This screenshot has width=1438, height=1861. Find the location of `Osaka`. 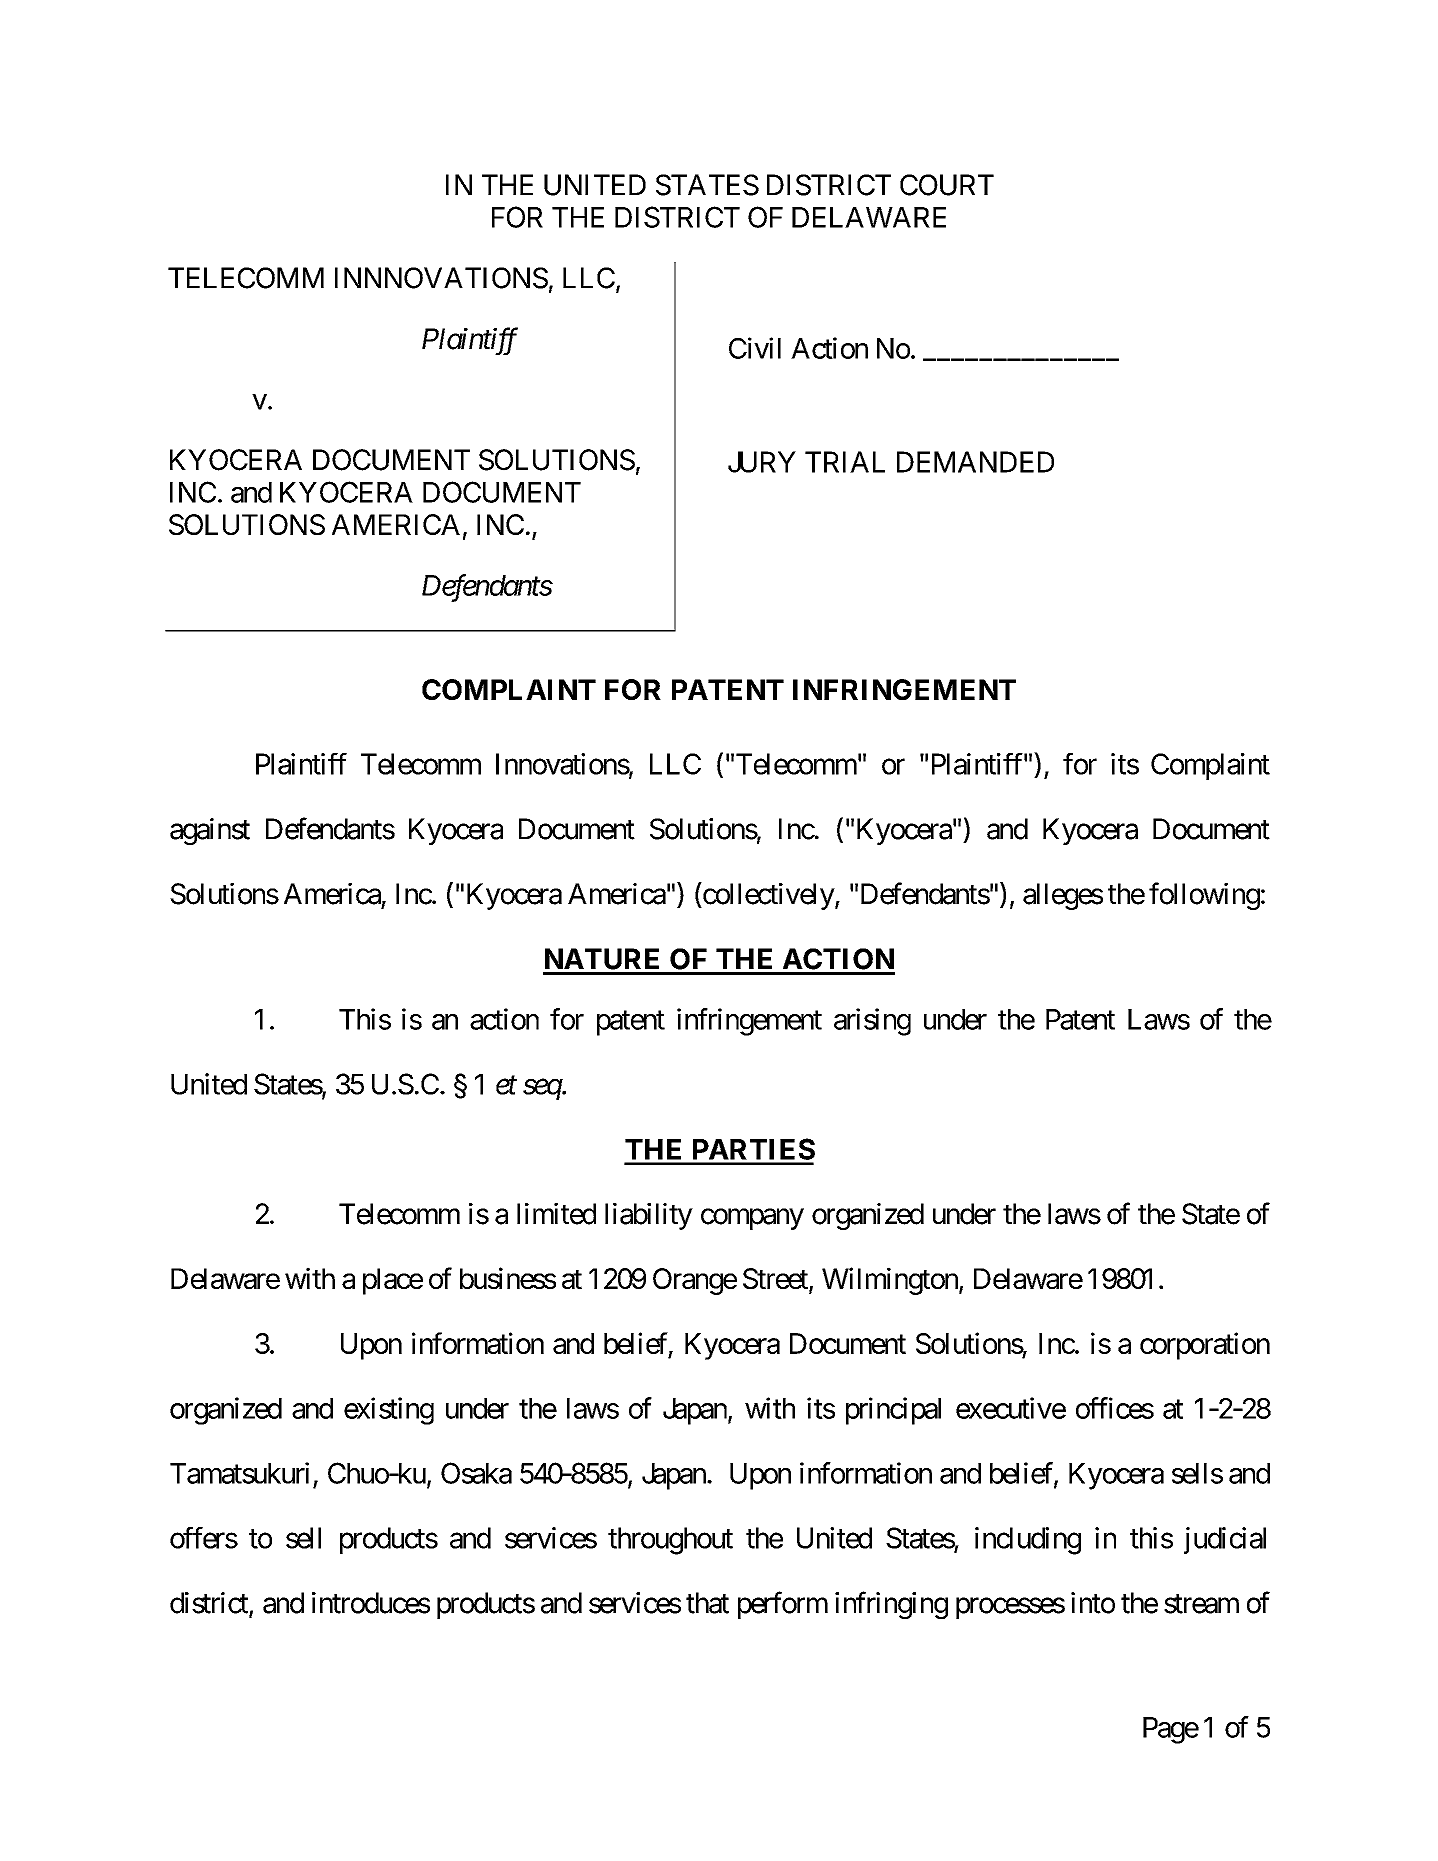

Osaka is located at coordinates (476, 1473).
